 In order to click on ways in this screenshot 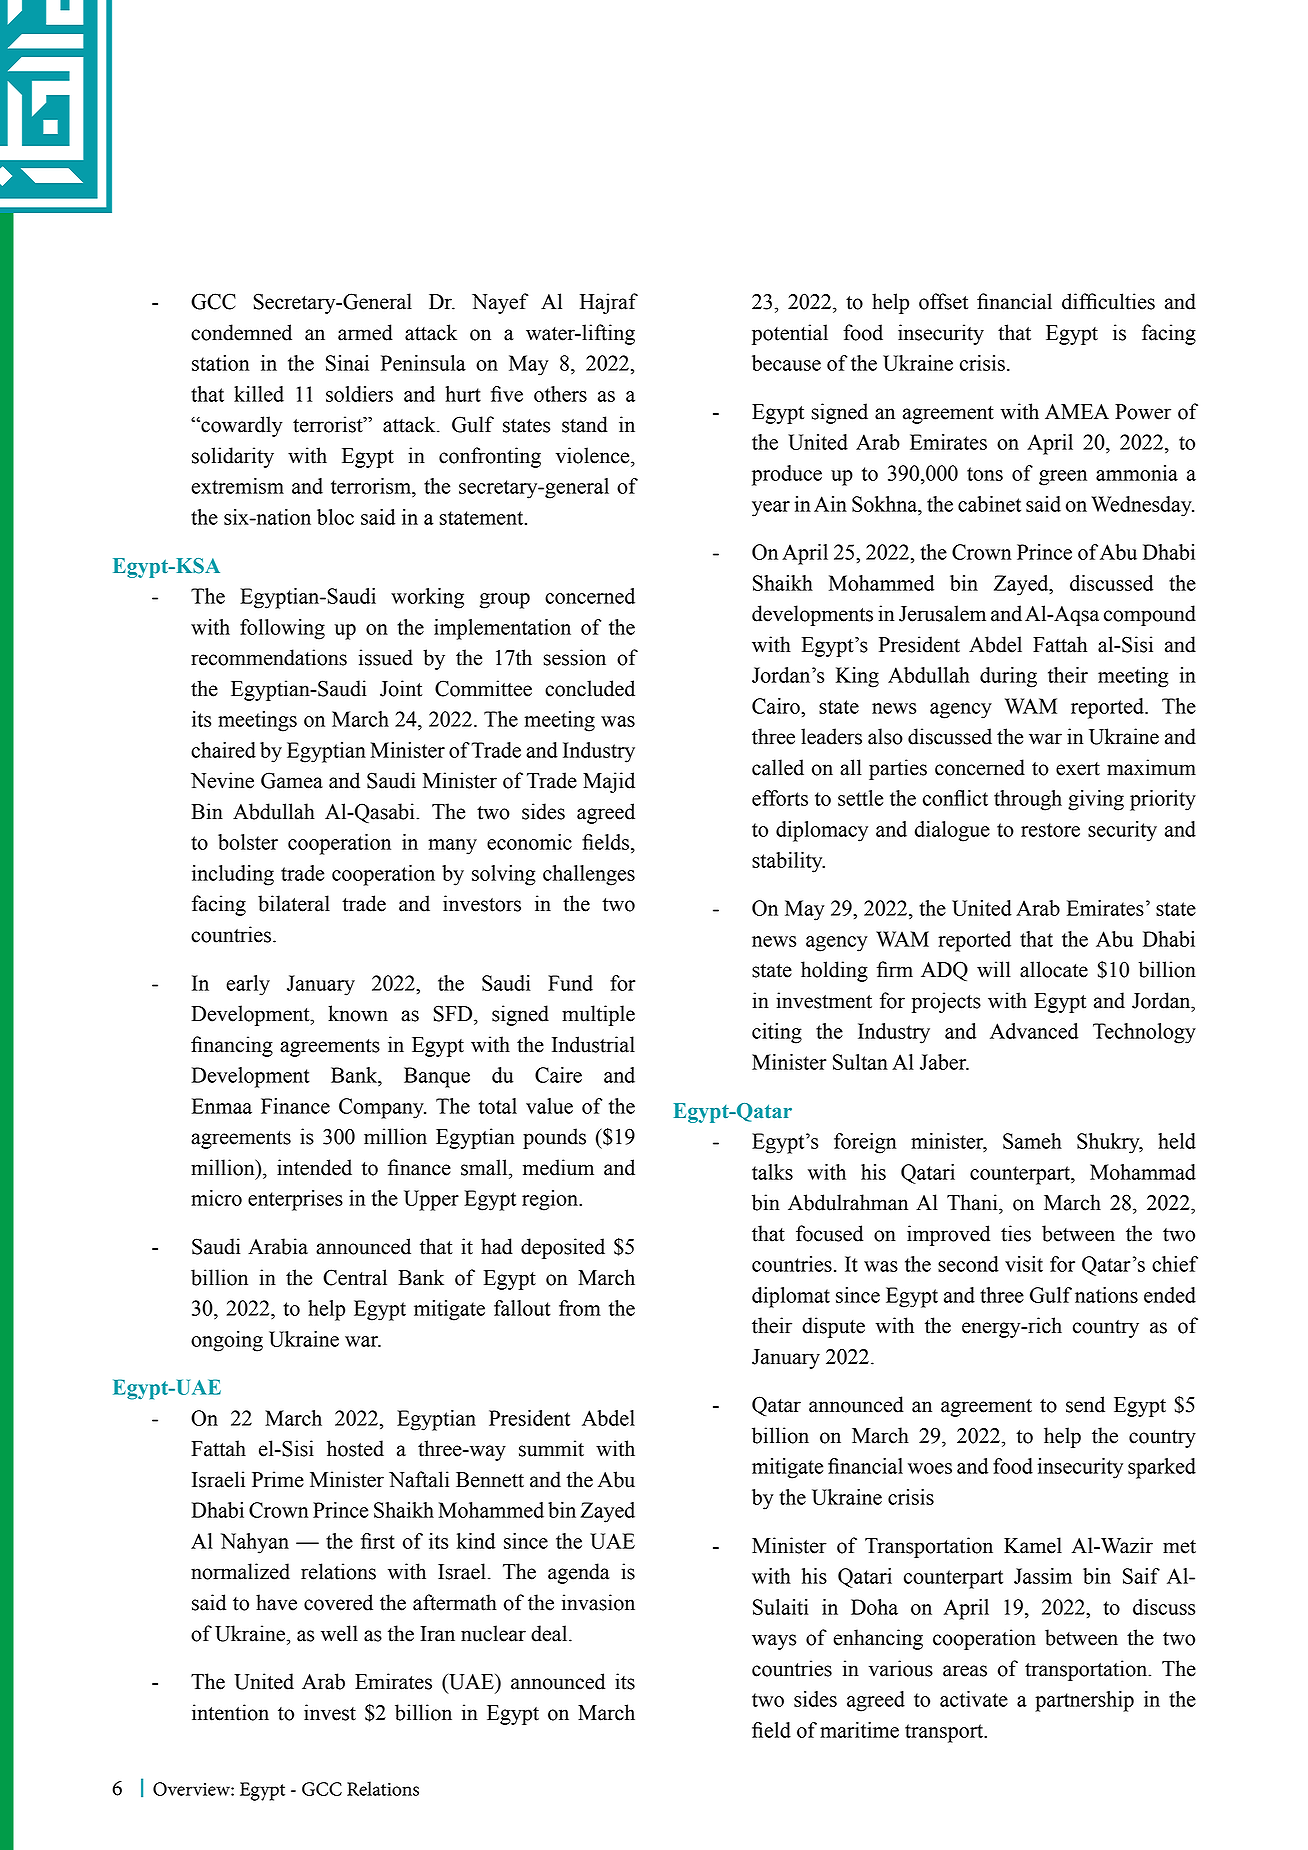, I will do `click(774, 1642)`.
